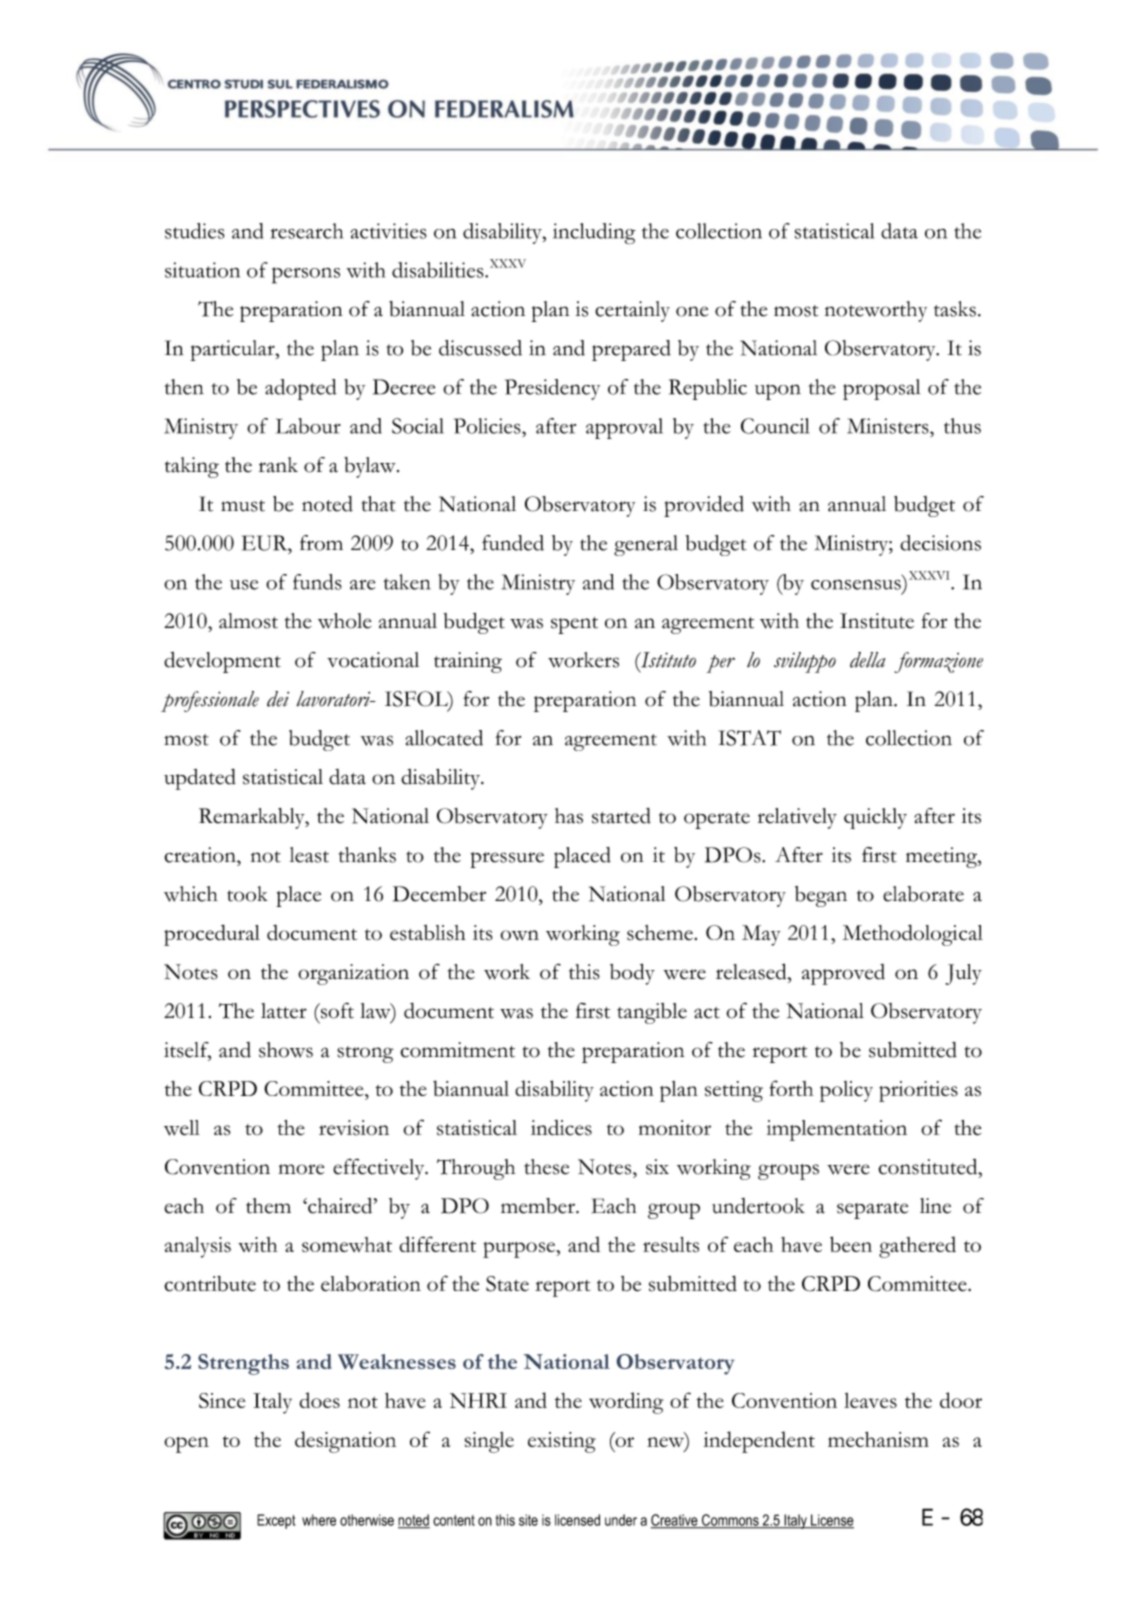  Describe the element at coordinates (306, 275) in the document. I see `persons` at that location.
